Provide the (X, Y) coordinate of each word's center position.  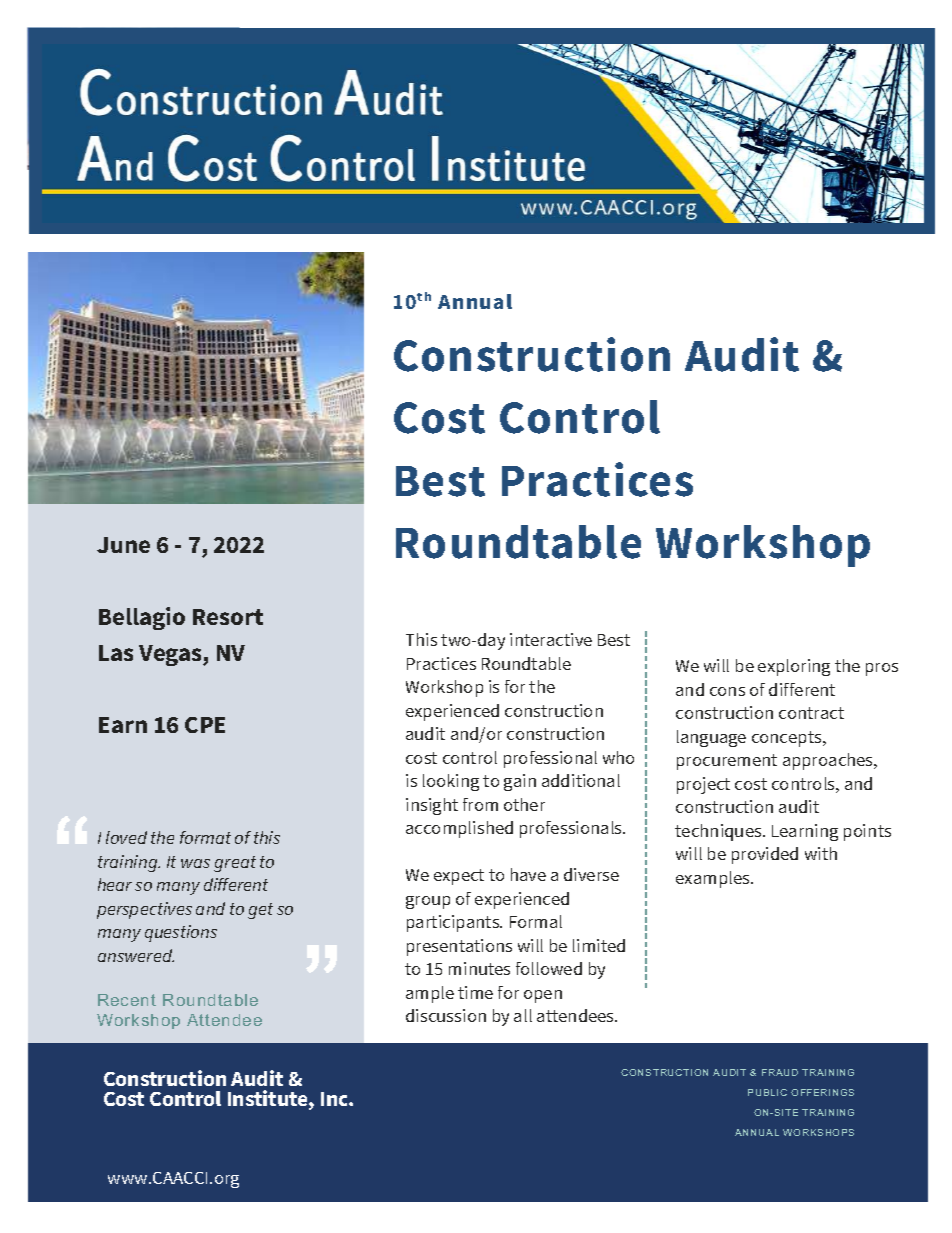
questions (181, 933)
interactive (551, 639)
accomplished (459, 829)
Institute (269, 1099)
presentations (459, 947)
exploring (794, 667)
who (618, 757)
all (523, 1015)
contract (811, 713)
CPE (205, 725)
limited (599, 945)
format (205, 837)
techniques (719, 832)
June (123, 545)
